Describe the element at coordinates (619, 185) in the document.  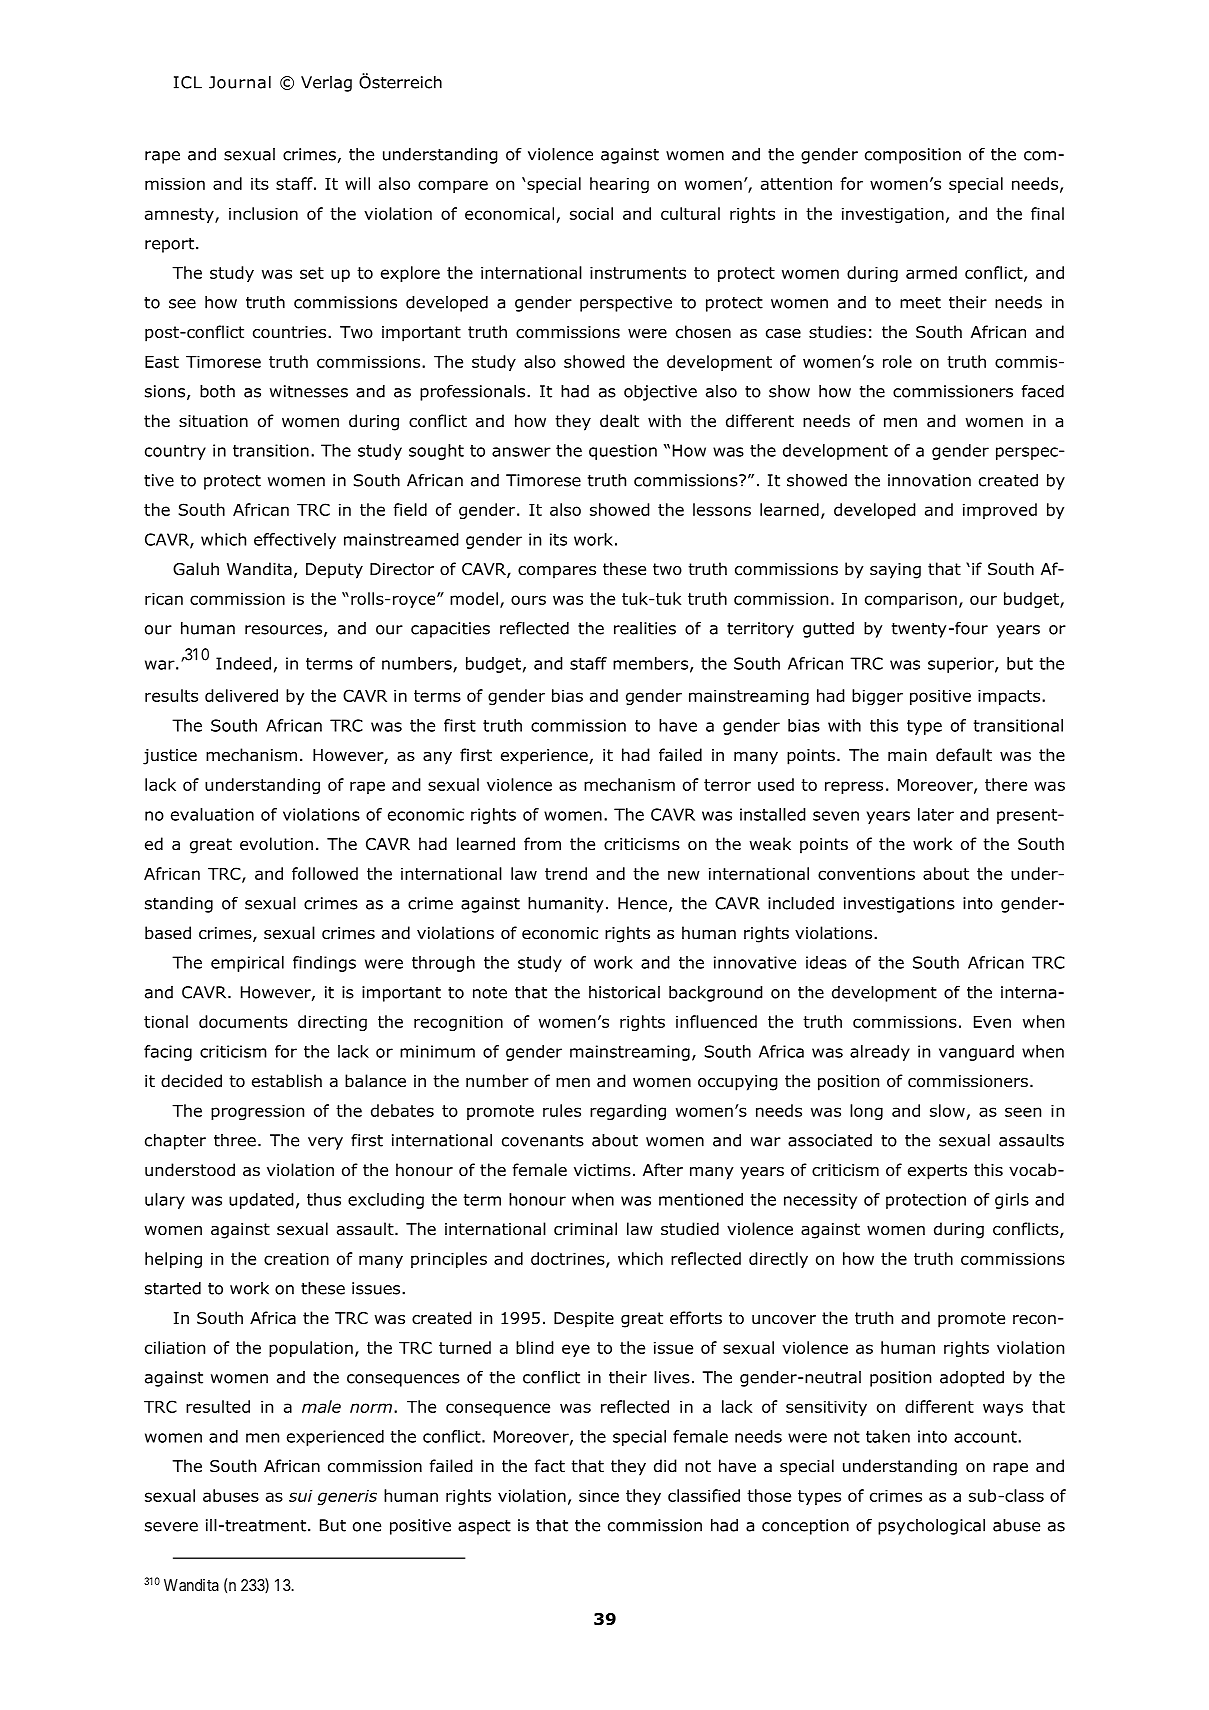
I see `hearing` at that location.
